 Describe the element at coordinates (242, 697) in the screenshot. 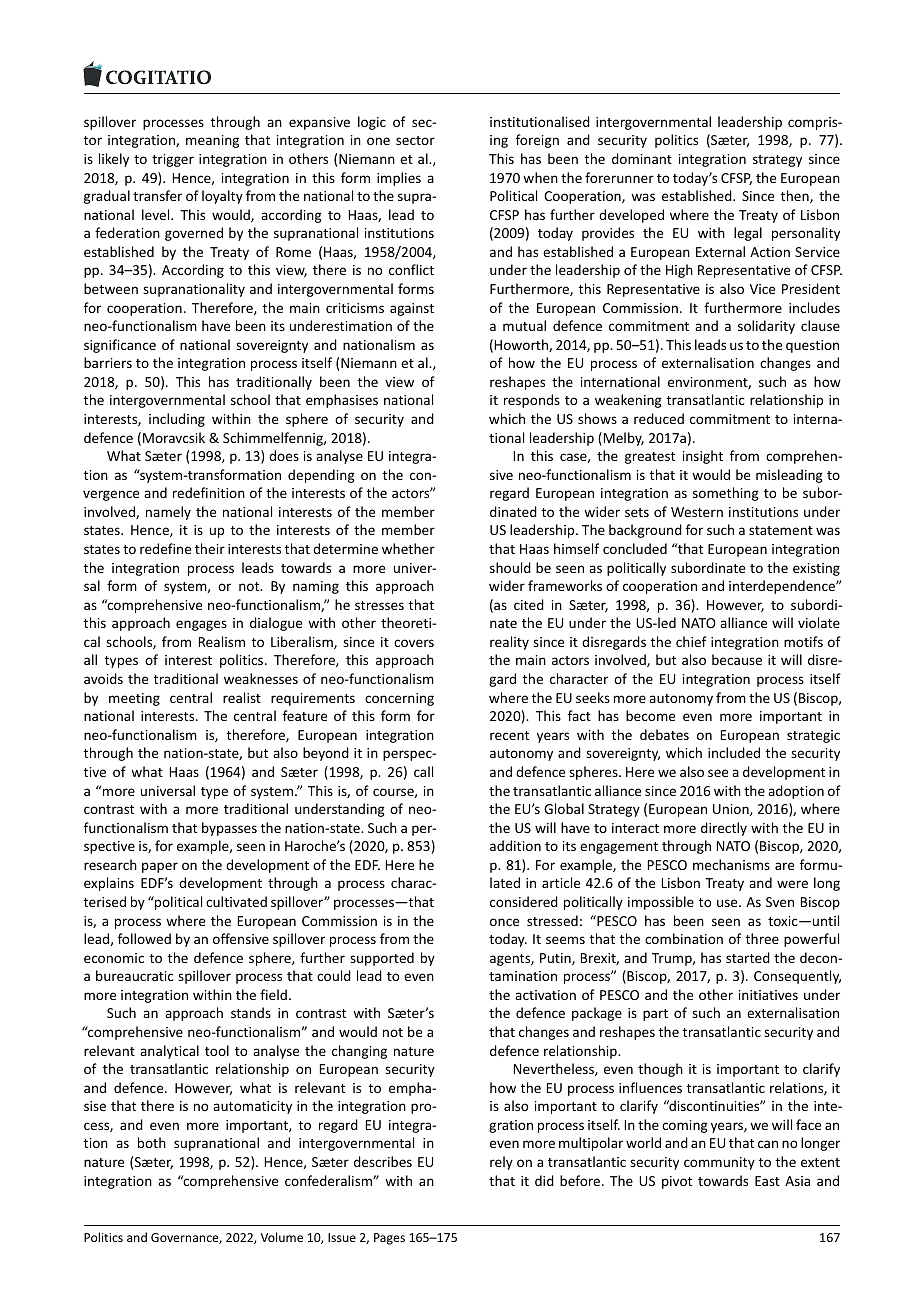

I see `realist` at that location.
